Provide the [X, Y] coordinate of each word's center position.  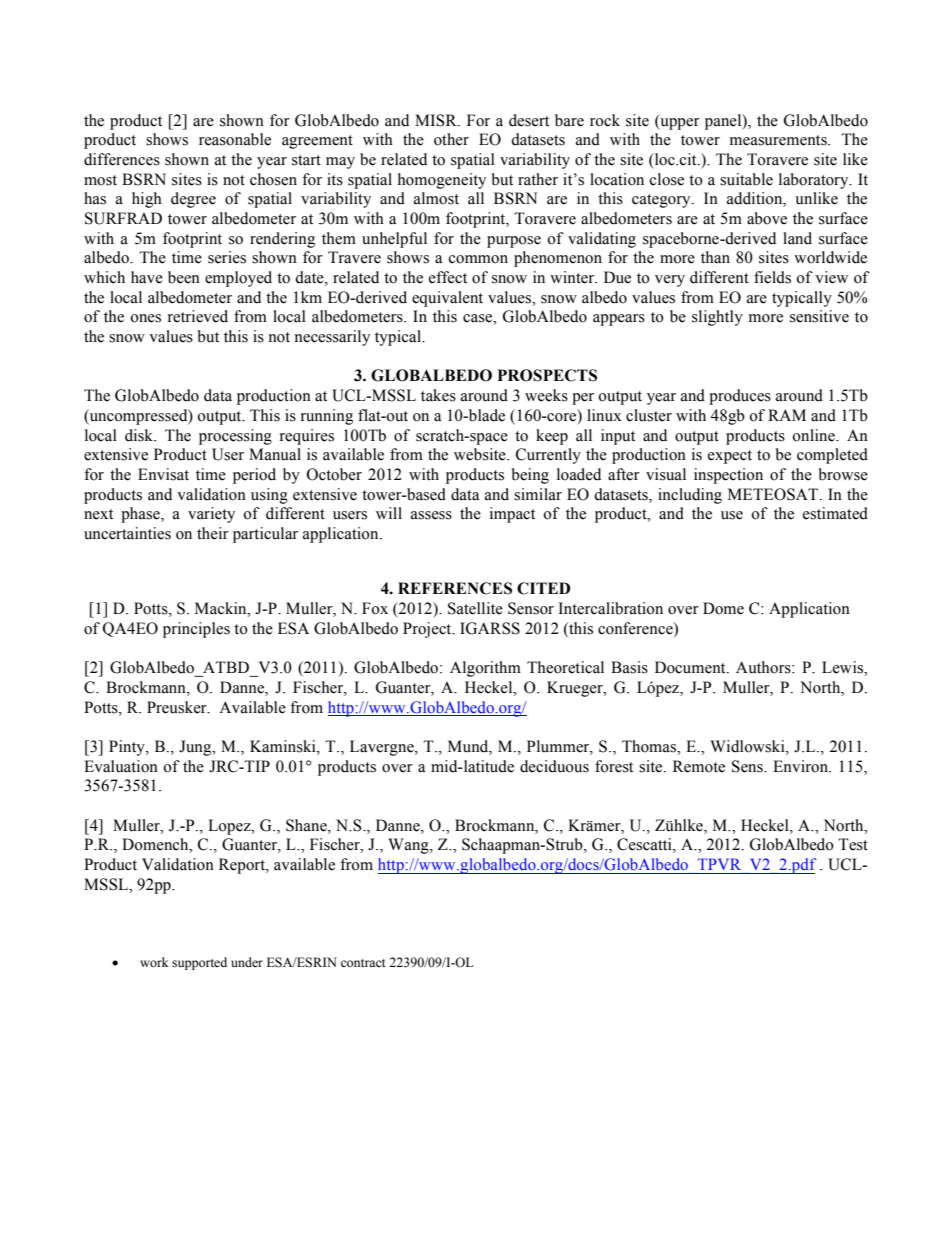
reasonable [235, 139]
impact [512, 515]
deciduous [554, 766]
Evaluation [121, 766]
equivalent [447, 299]
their [213, 533]
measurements [779, 140]
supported [199, 963]
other [451, 139]
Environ [802, 766]
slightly [717, 318]
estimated [835, 513]
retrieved [198, 316]
